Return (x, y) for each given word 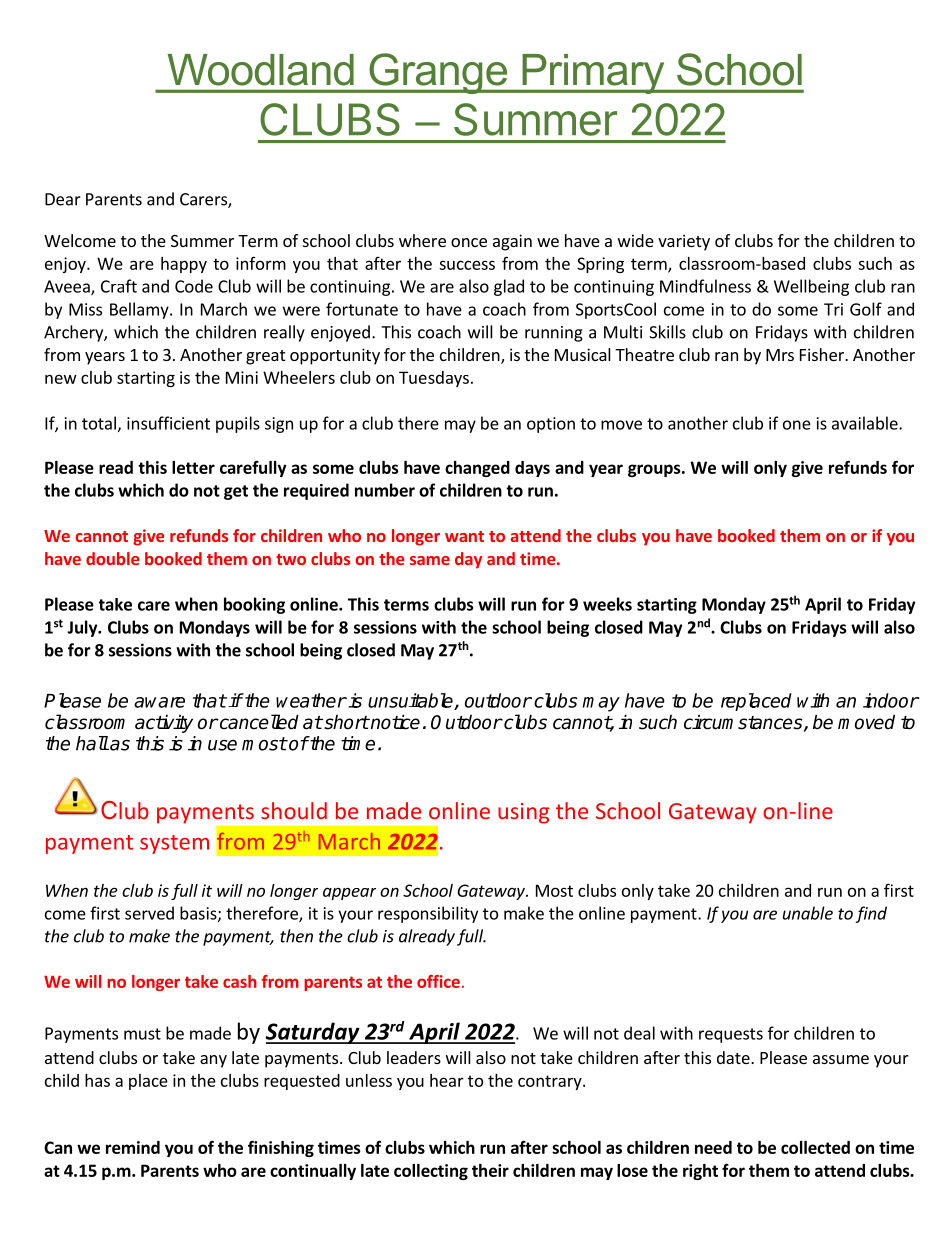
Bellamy (140, 310)
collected (815, 1147)
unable (808, 913)
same (430, 560)
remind (133, 1147)
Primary (593, 74)
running (554, 334)
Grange (438, 73)
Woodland (260, 70)
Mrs (780, 355)
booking (254, 605)
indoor (891, 700)
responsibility (428, 914)
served (149, 913)
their (490, 1170)
